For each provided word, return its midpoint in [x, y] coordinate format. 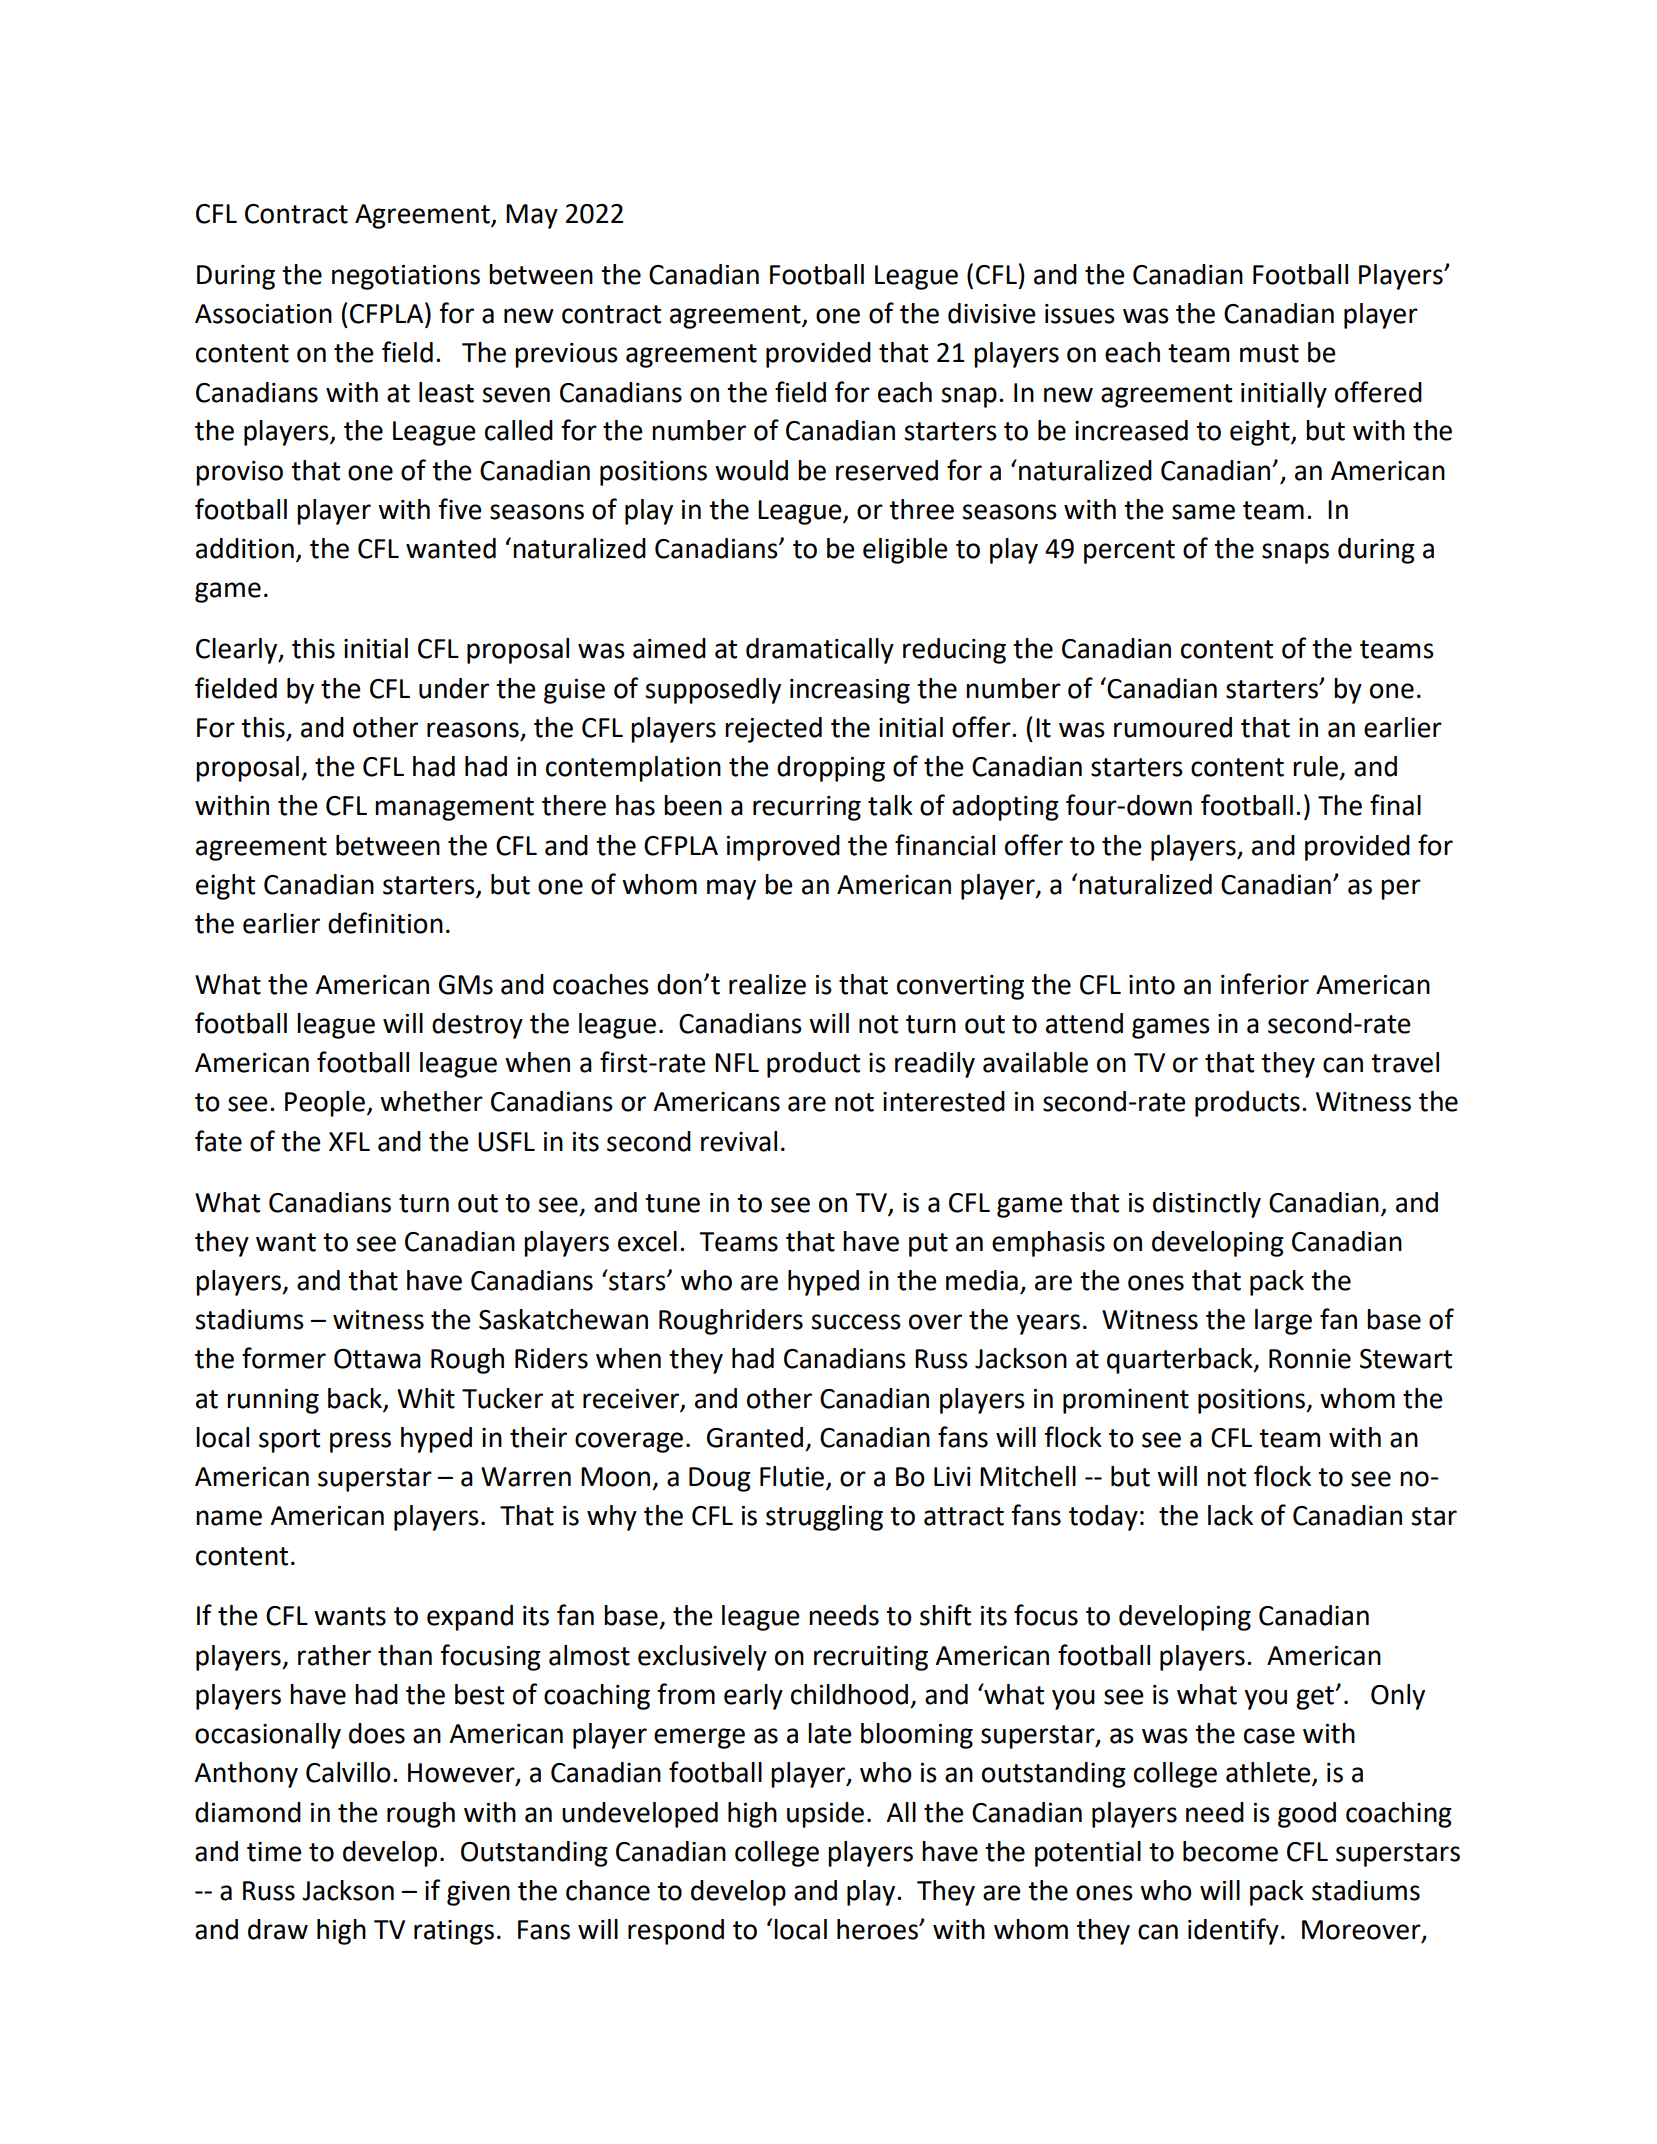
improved [783, 848]
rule [1315, 766]
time [274, 1852]
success [856, 1322]
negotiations [406, 277]
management [454, 809]
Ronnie [1310, 1359]
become [1230, 1851]
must [1269, 353]
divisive [992, 313]
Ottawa [377, 1359]
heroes [878, 1929]
